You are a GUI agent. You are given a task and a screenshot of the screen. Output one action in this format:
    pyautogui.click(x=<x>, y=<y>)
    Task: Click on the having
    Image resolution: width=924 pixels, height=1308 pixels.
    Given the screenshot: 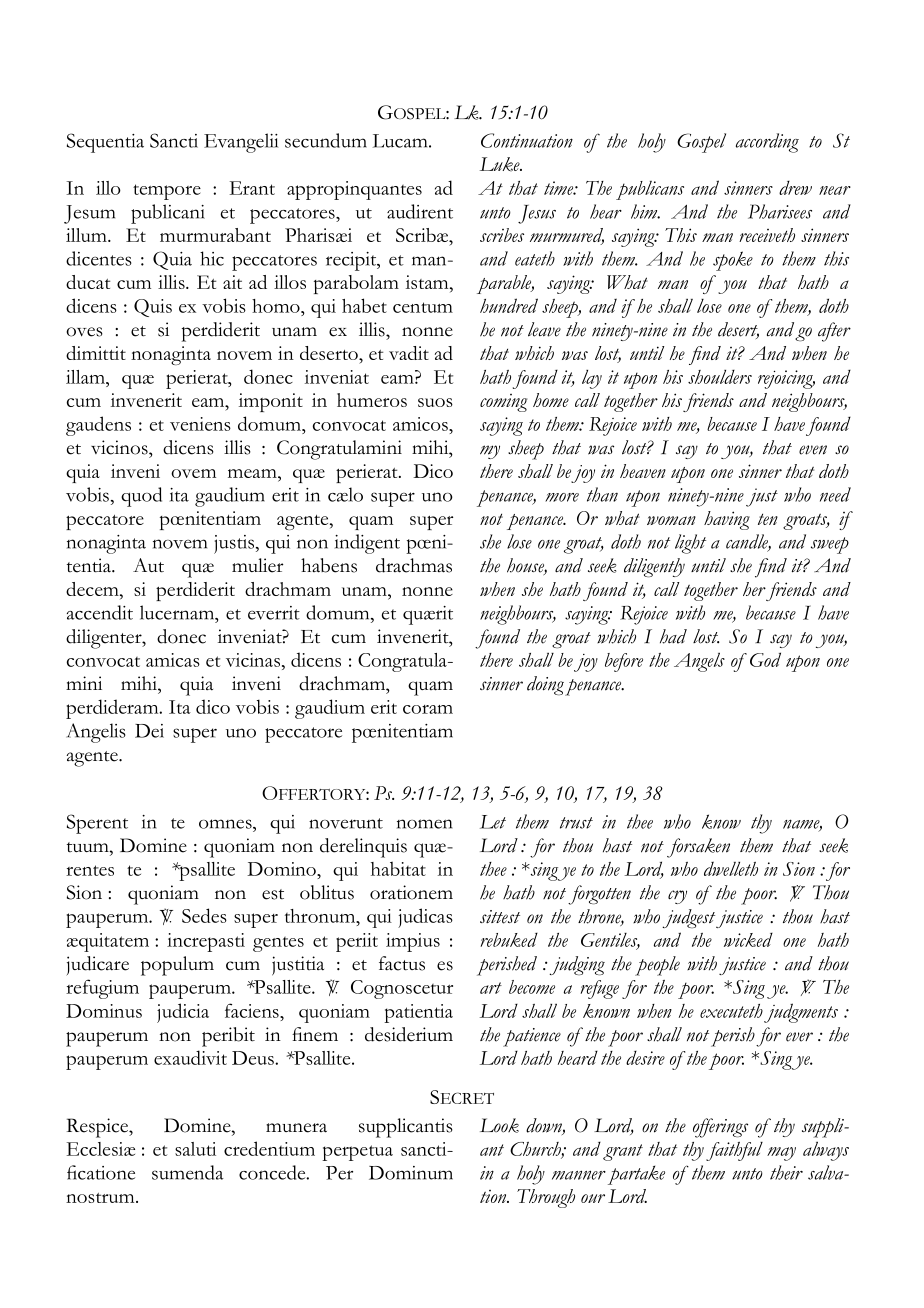 What is the action you would take?
    pyautogui.click(x=727, y=520)
